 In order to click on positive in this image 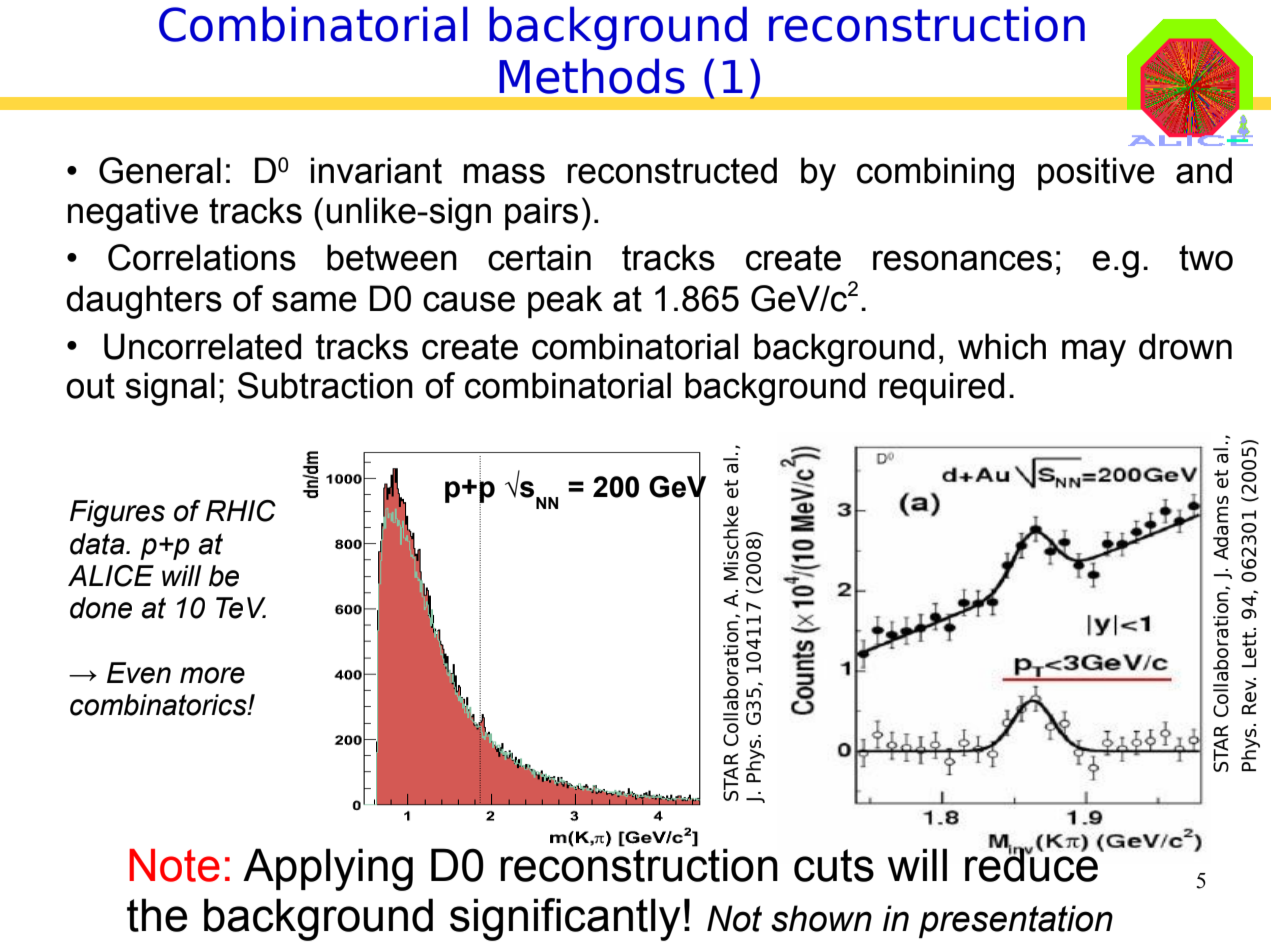, I will do `click(1096, 173)`.
